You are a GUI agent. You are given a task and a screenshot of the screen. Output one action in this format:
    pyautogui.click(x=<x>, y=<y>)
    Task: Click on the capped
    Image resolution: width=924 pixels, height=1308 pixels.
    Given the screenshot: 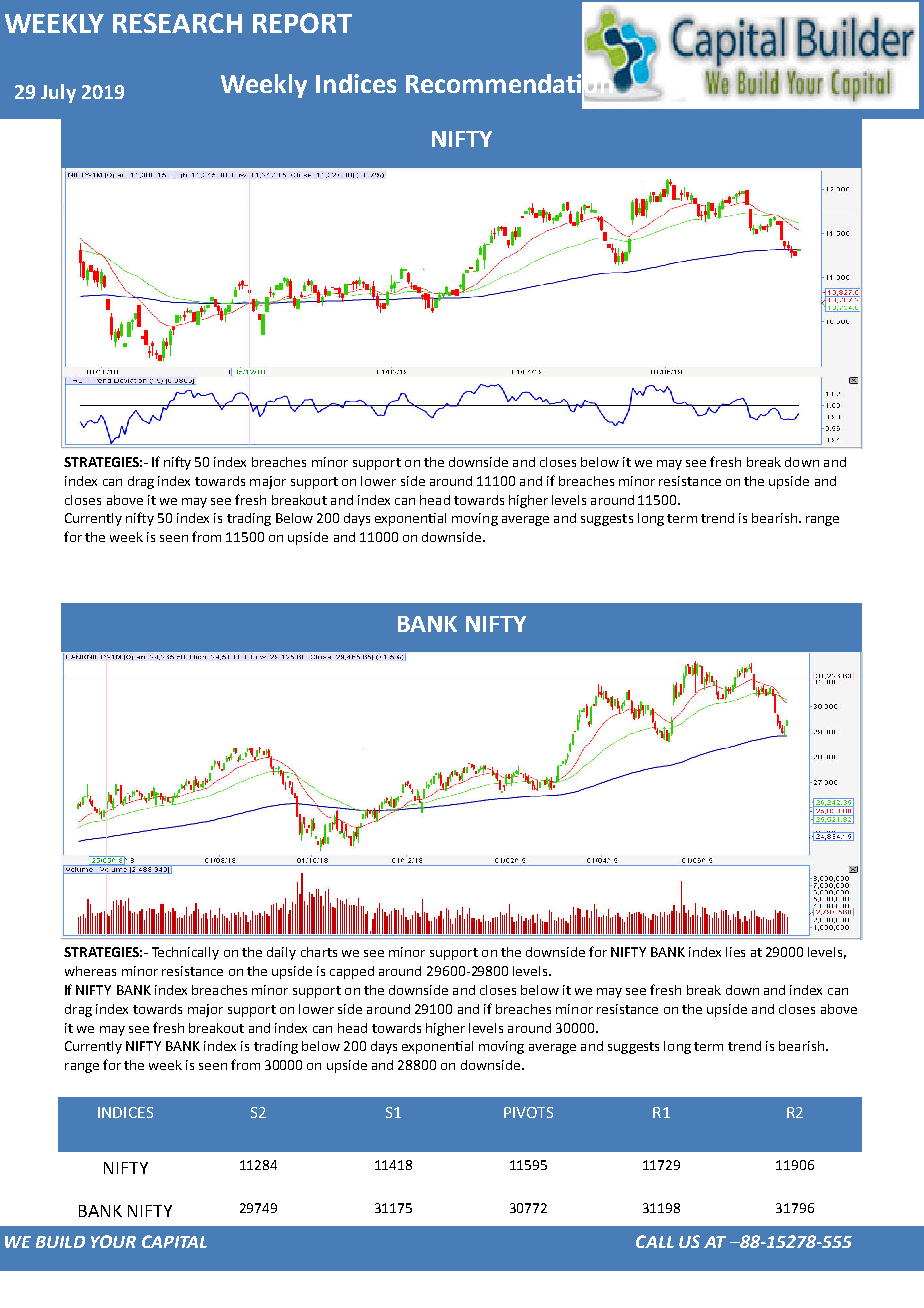 What is the action you would take?
    pyautogui.click(x=352, y=972)
